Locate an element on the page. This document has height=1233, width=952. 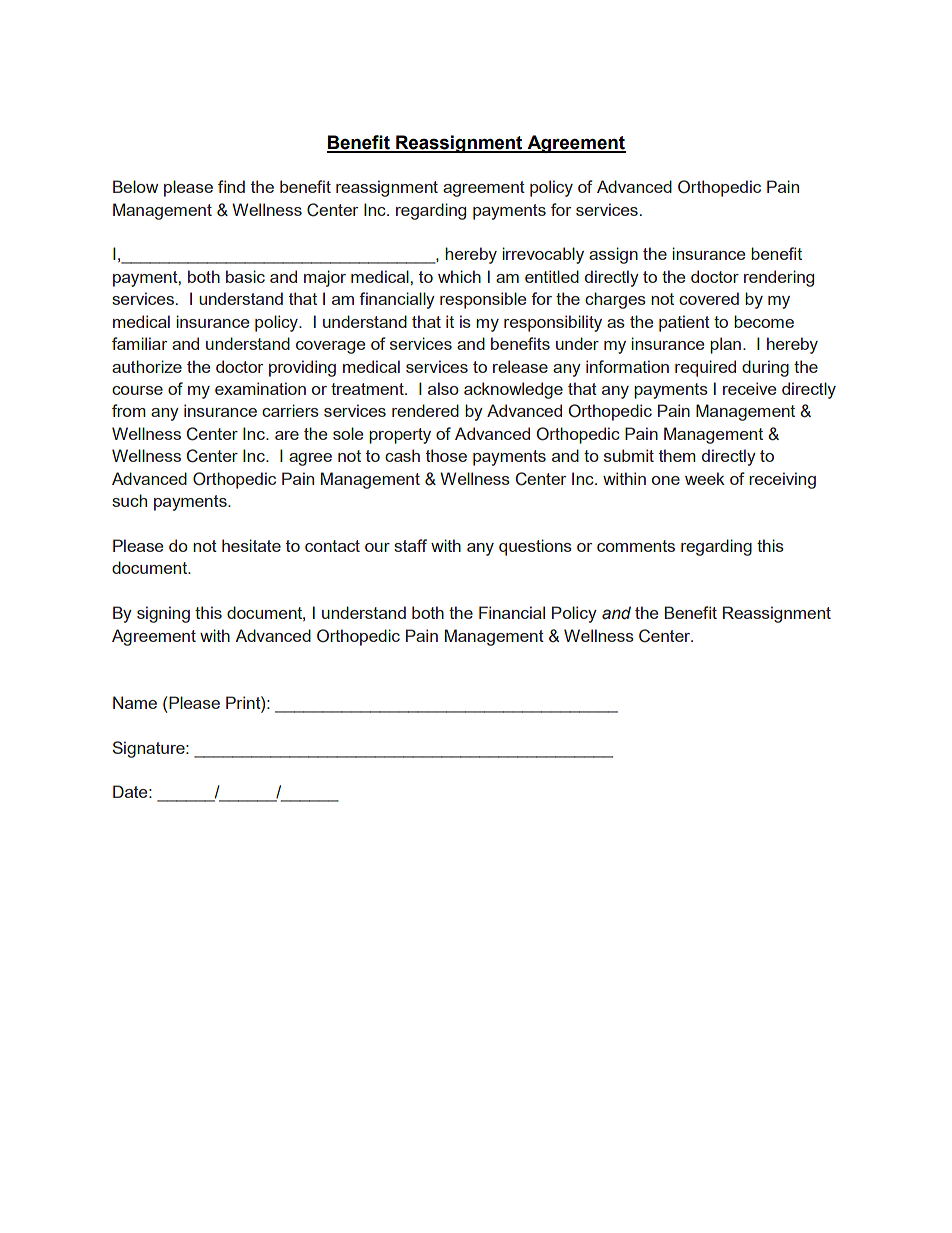
Name is located at coordinates (135, 702).
